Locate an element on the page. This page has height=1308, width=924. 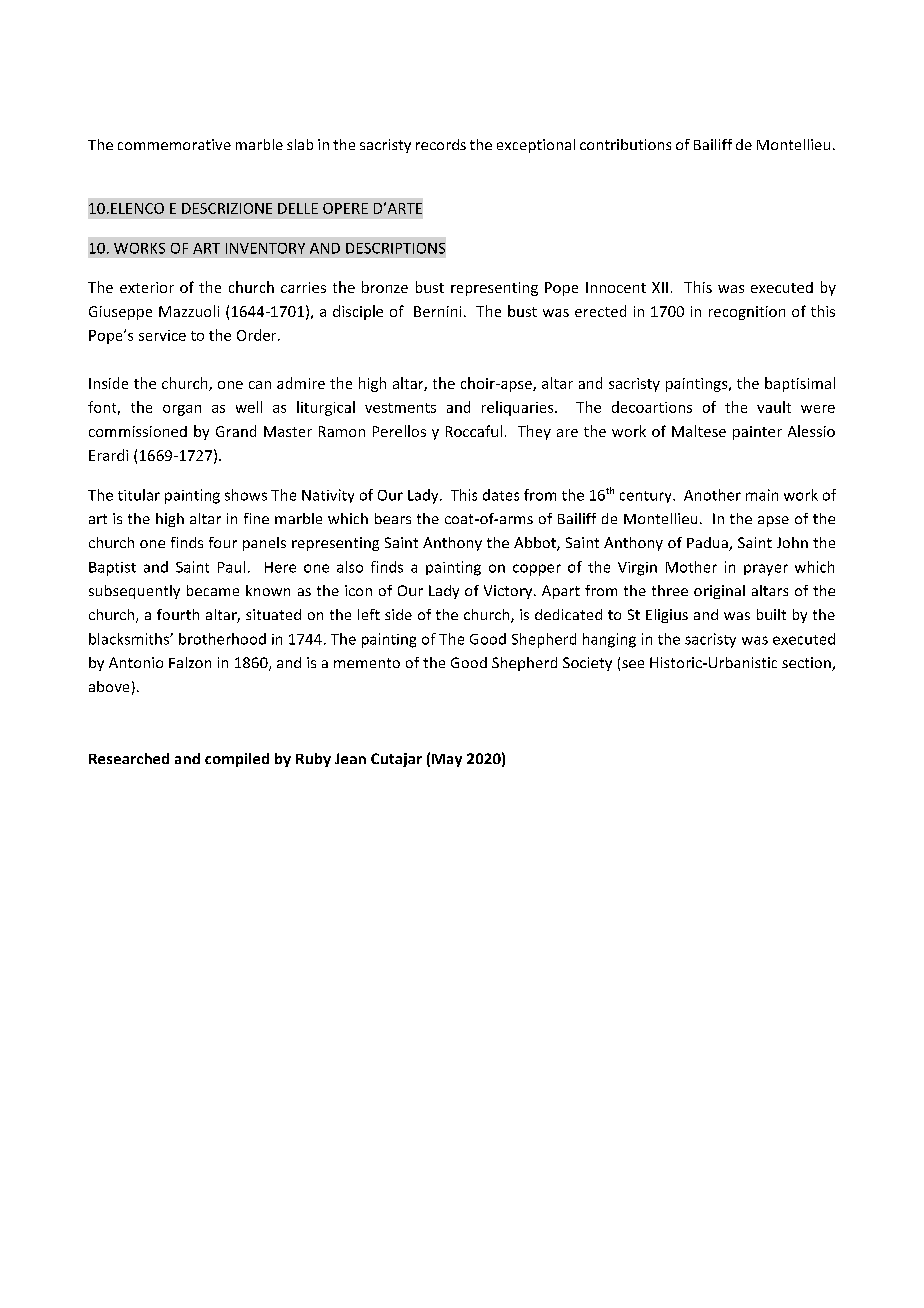
compiled is located at coordinates (237, 760).
